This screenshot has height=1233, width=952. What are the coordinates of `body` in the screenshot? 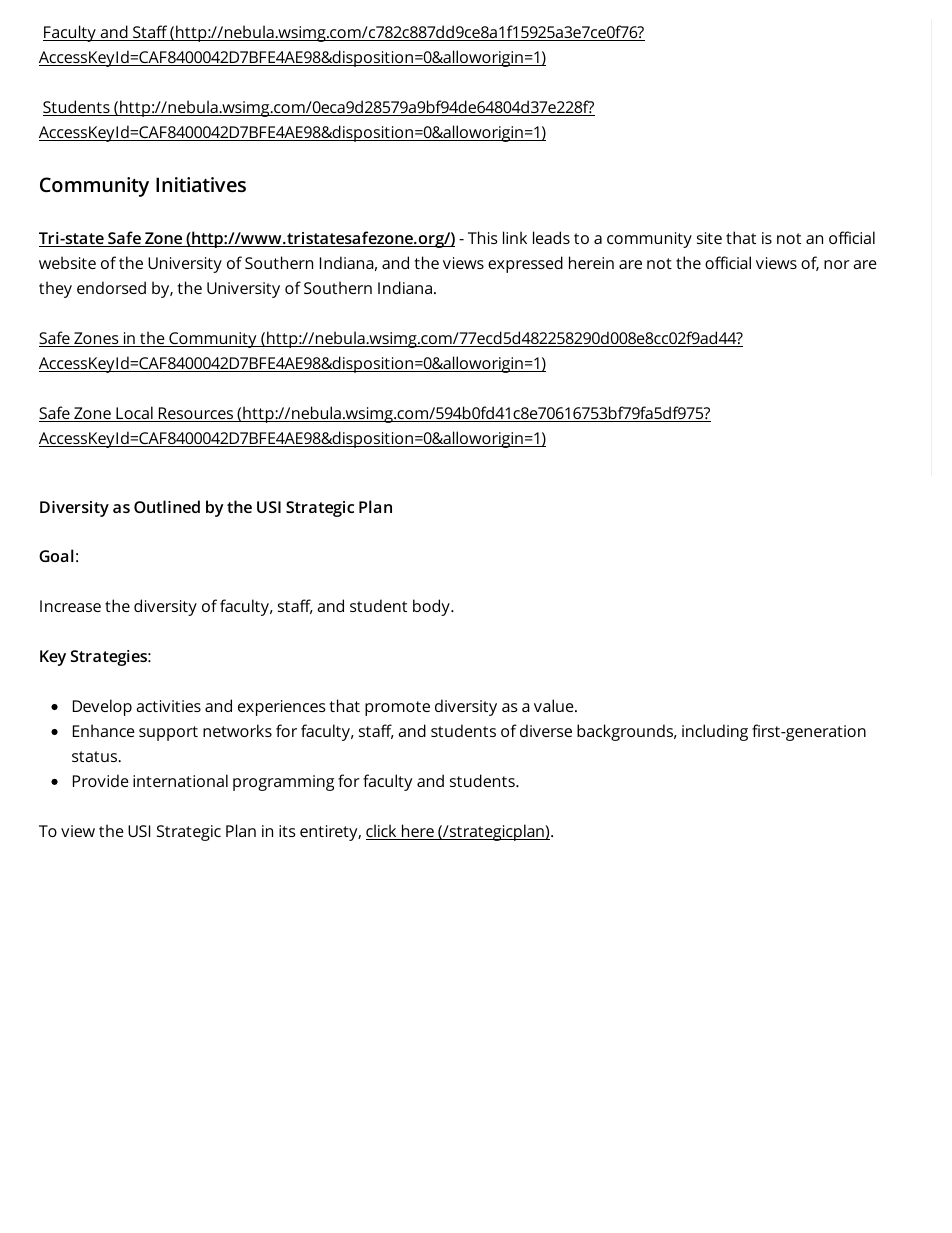 It's located at (432, 607).
